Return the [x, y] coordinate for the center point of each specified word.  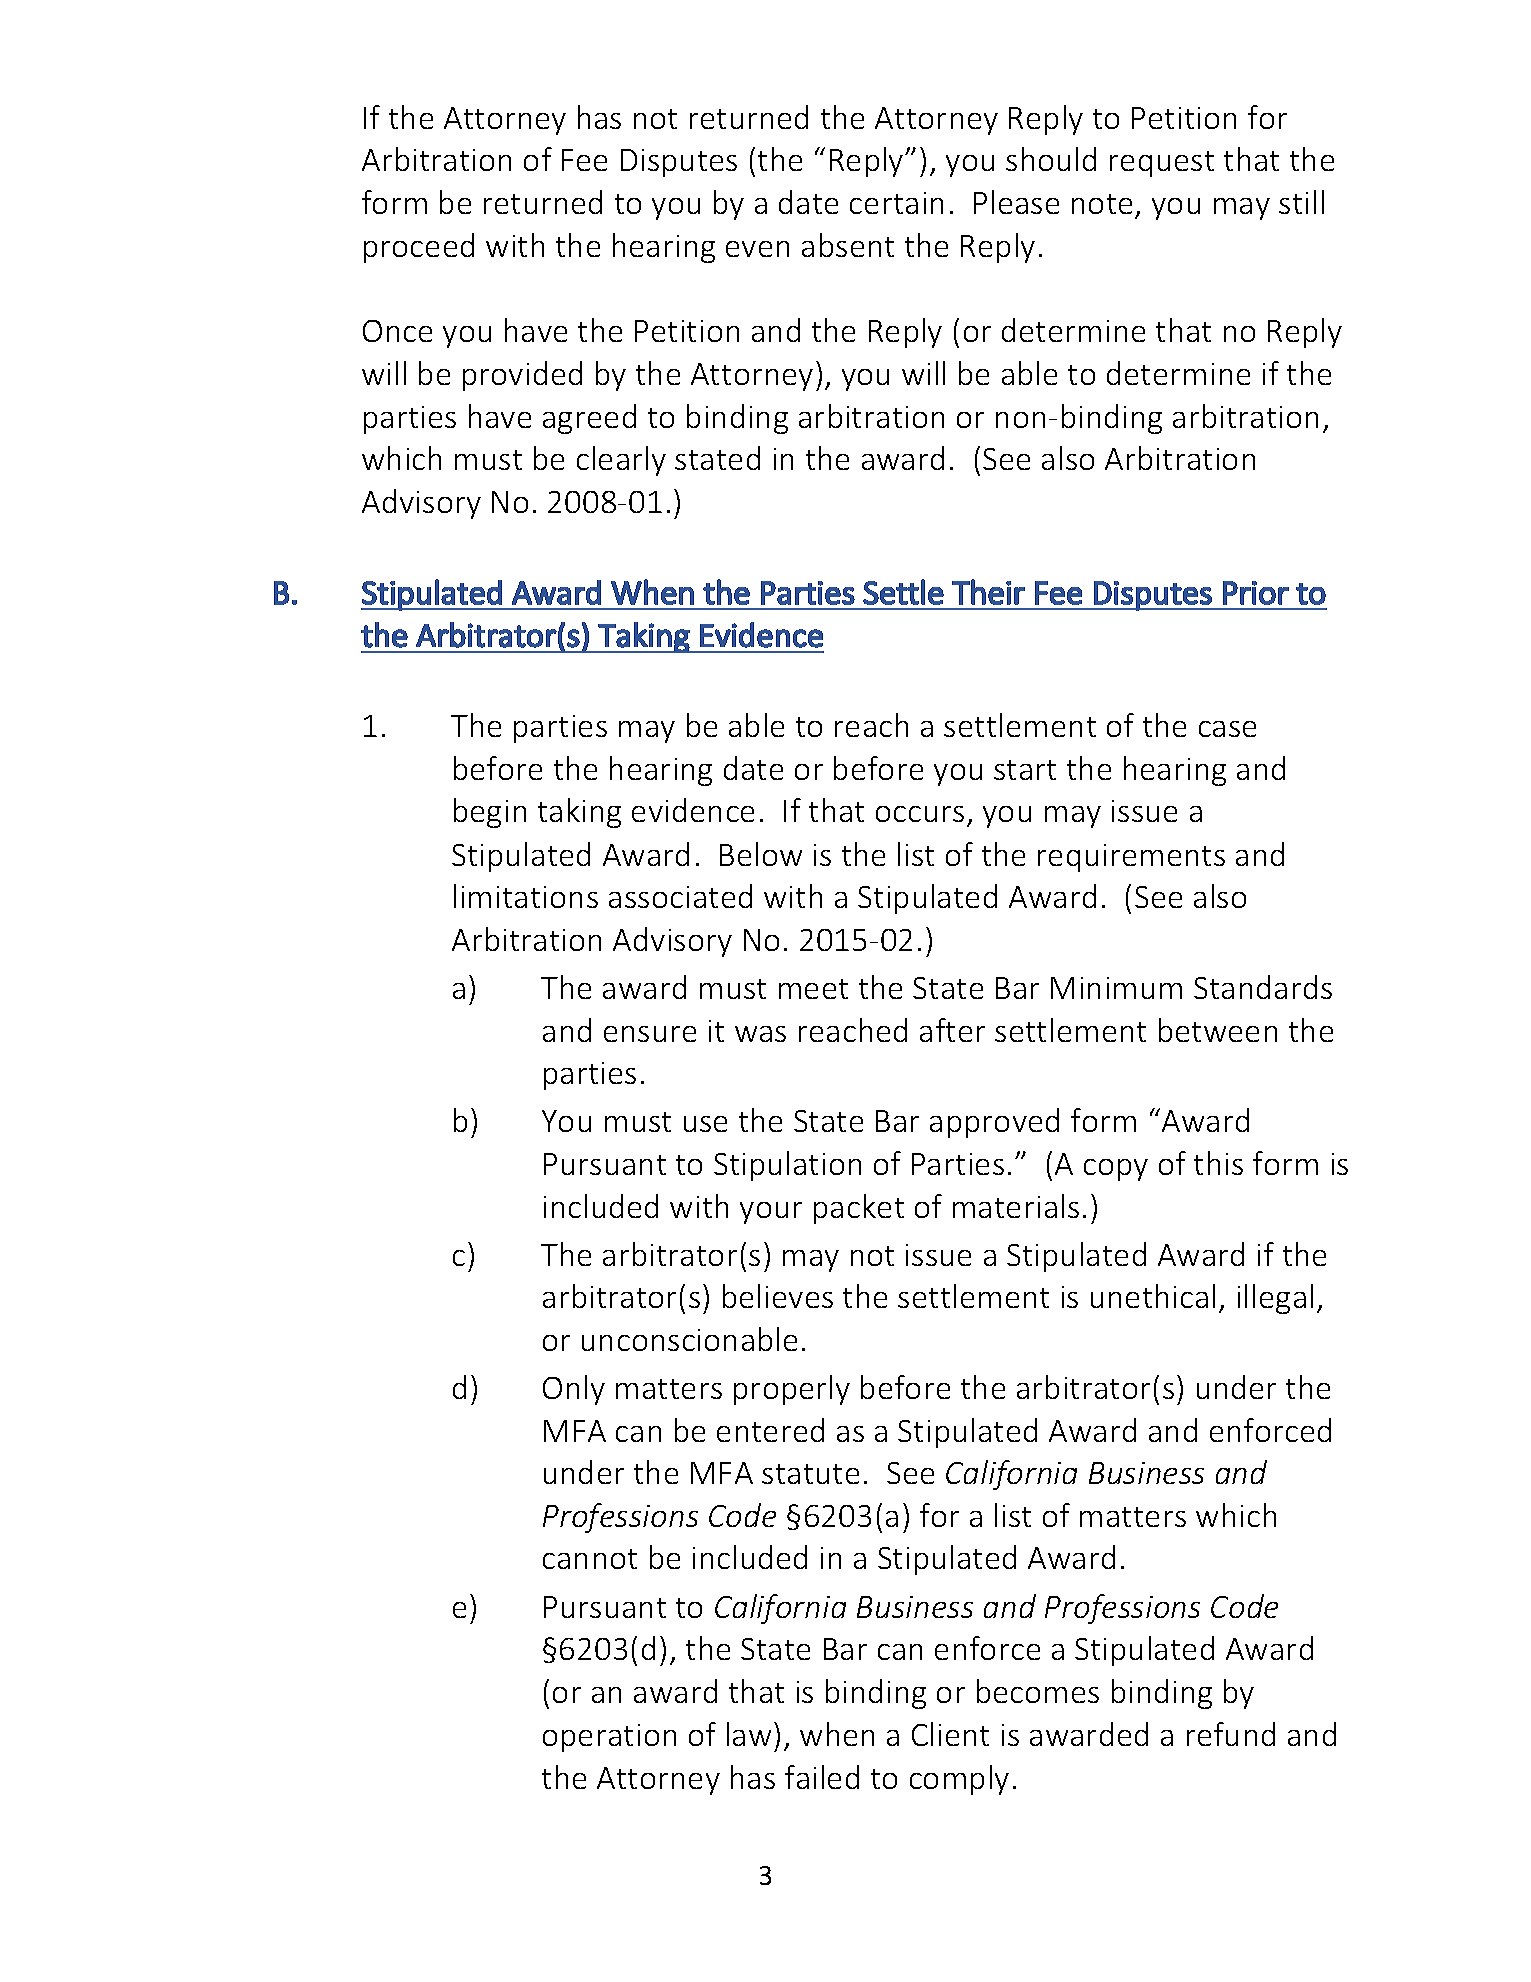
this [1218, 1163]
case [1227, 729]
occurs [920, 814]
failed [822, 1777]
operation [609, 1738]
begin [490, 813]
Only [574, 1390]
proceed [419, 248]
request [1162, 164]
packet [859, 1209]
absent [848, 245]
